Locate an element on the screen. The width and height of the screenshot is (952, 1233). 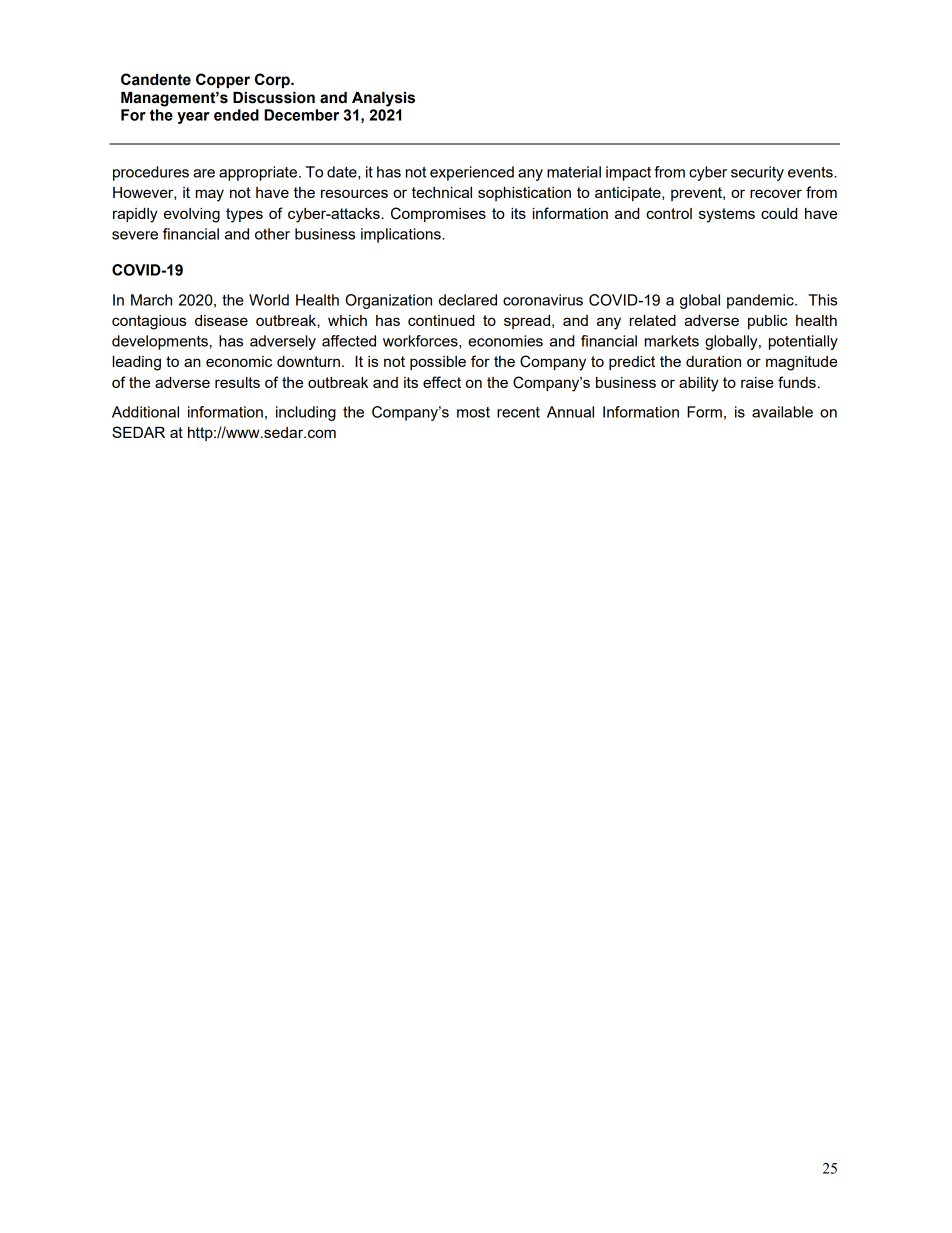
appropriate is located at coordinates (259, 173).
